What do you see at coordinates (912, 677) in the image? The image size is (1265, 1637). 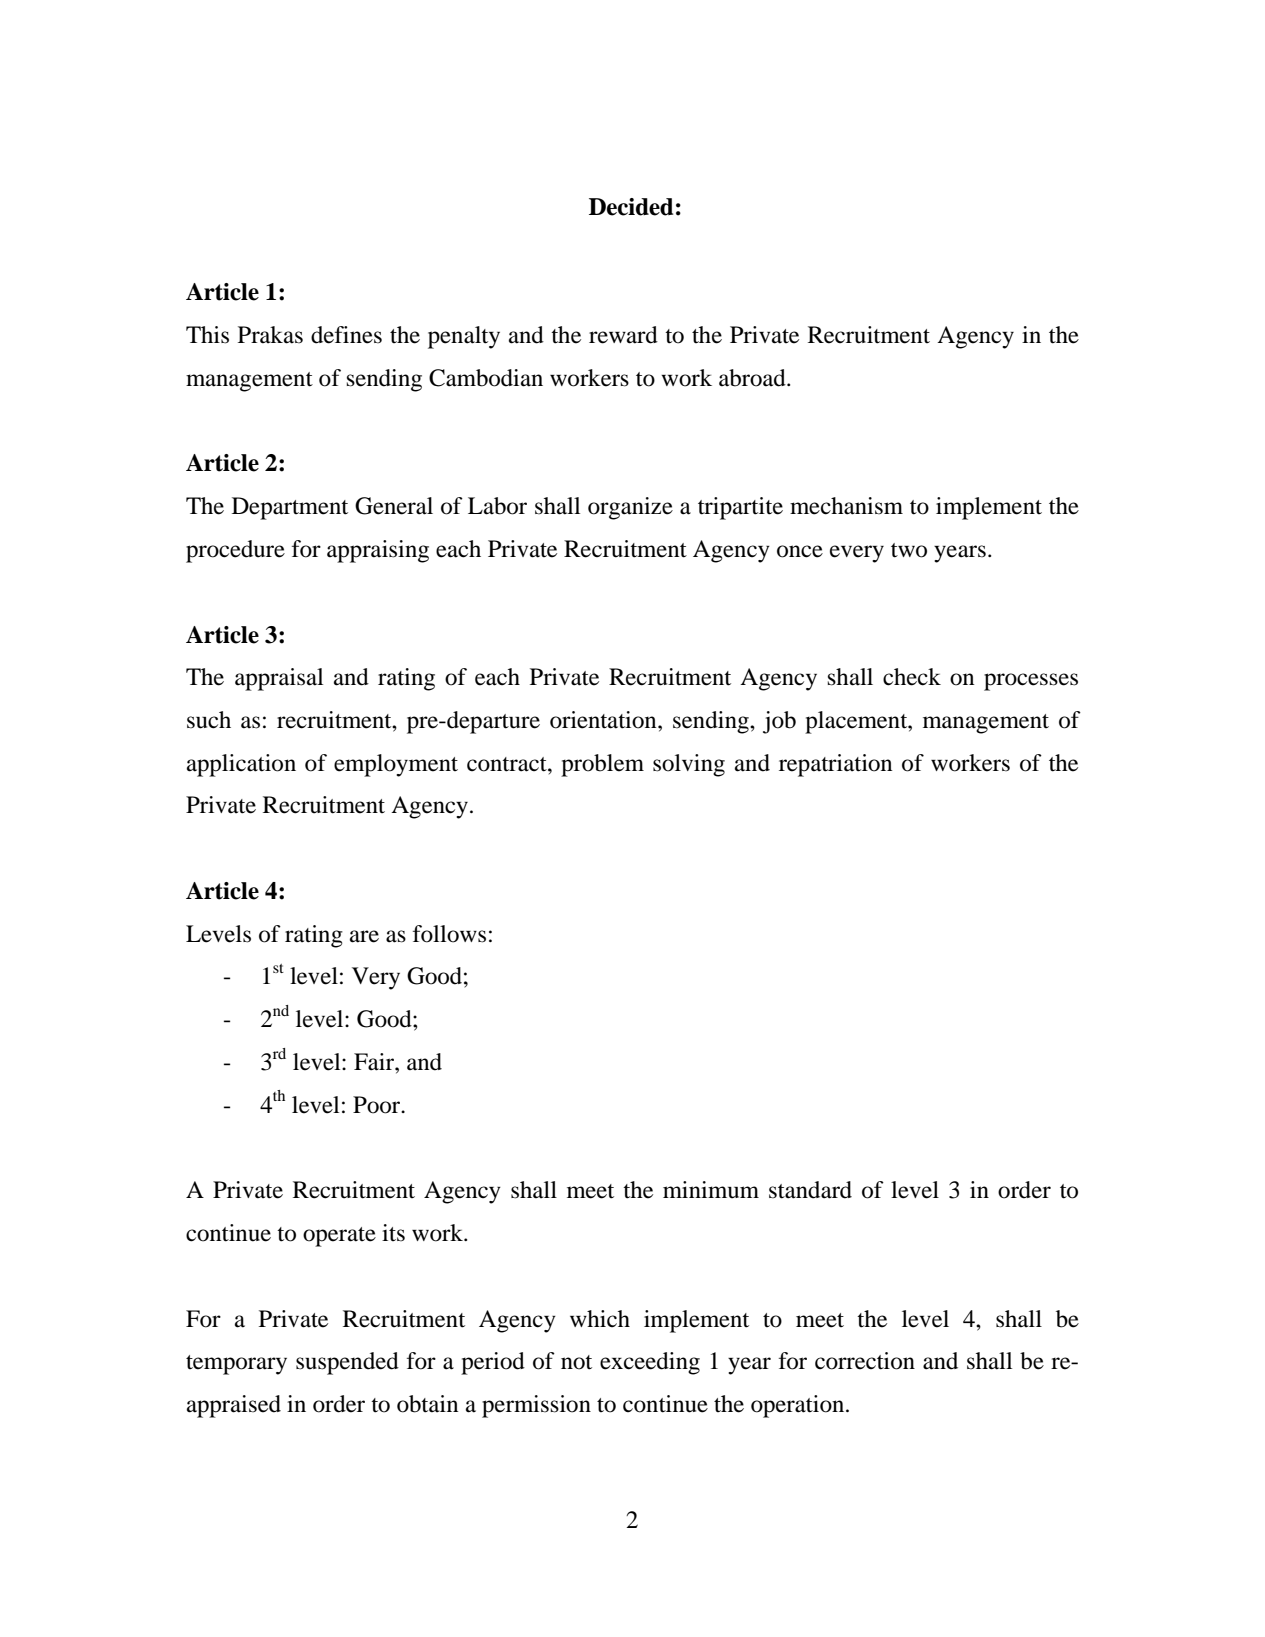 I see `check` at bounding box center [912, 677].
